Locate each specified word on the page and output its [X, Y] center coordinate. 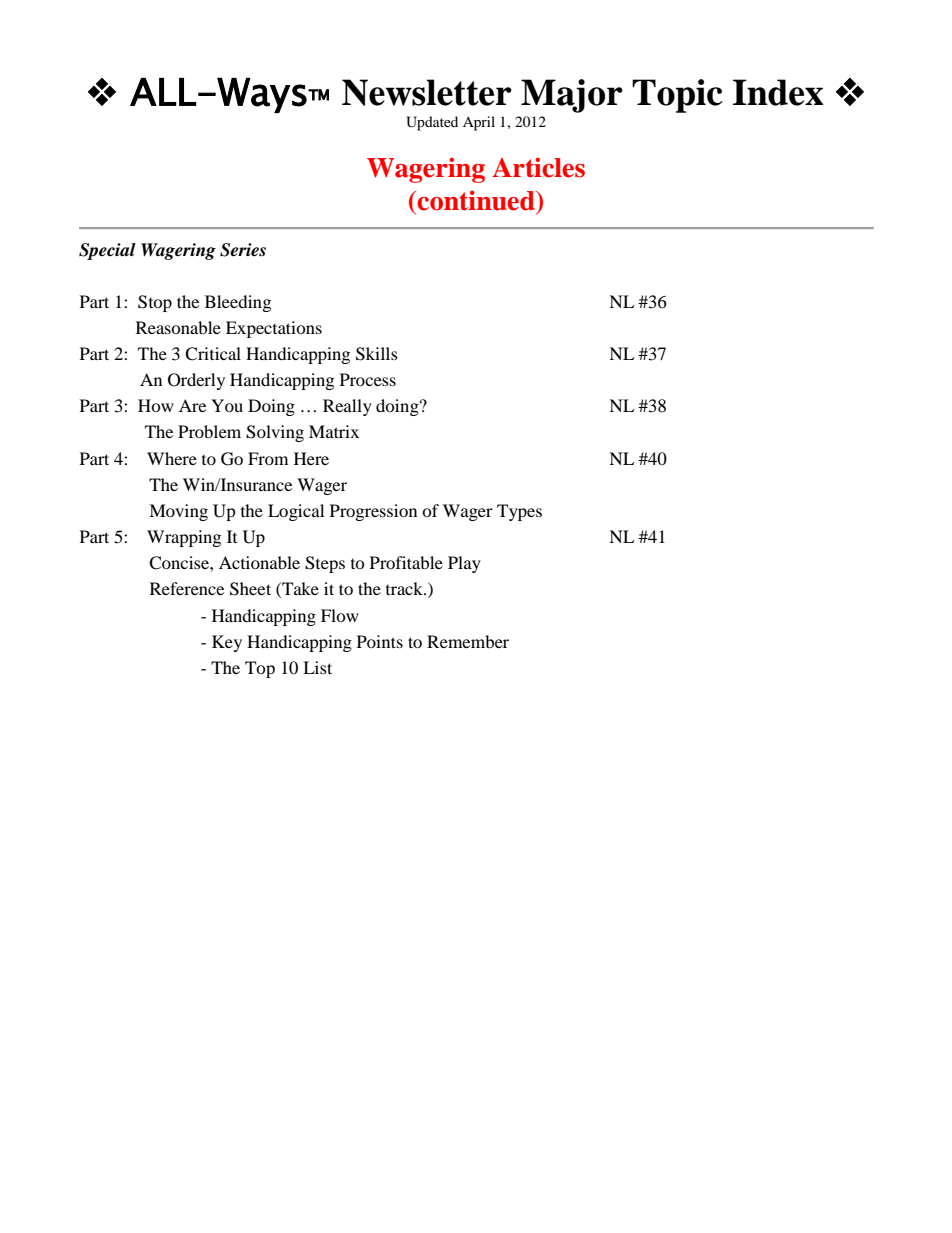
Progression [373, 512]
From [268, 458]
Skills [377, 354]
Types [519, 512]
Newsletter [427, 92]
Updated [432, 123]
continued [476, 200]
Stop [155, 303]
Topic [677, 96]
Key [227, 643]
